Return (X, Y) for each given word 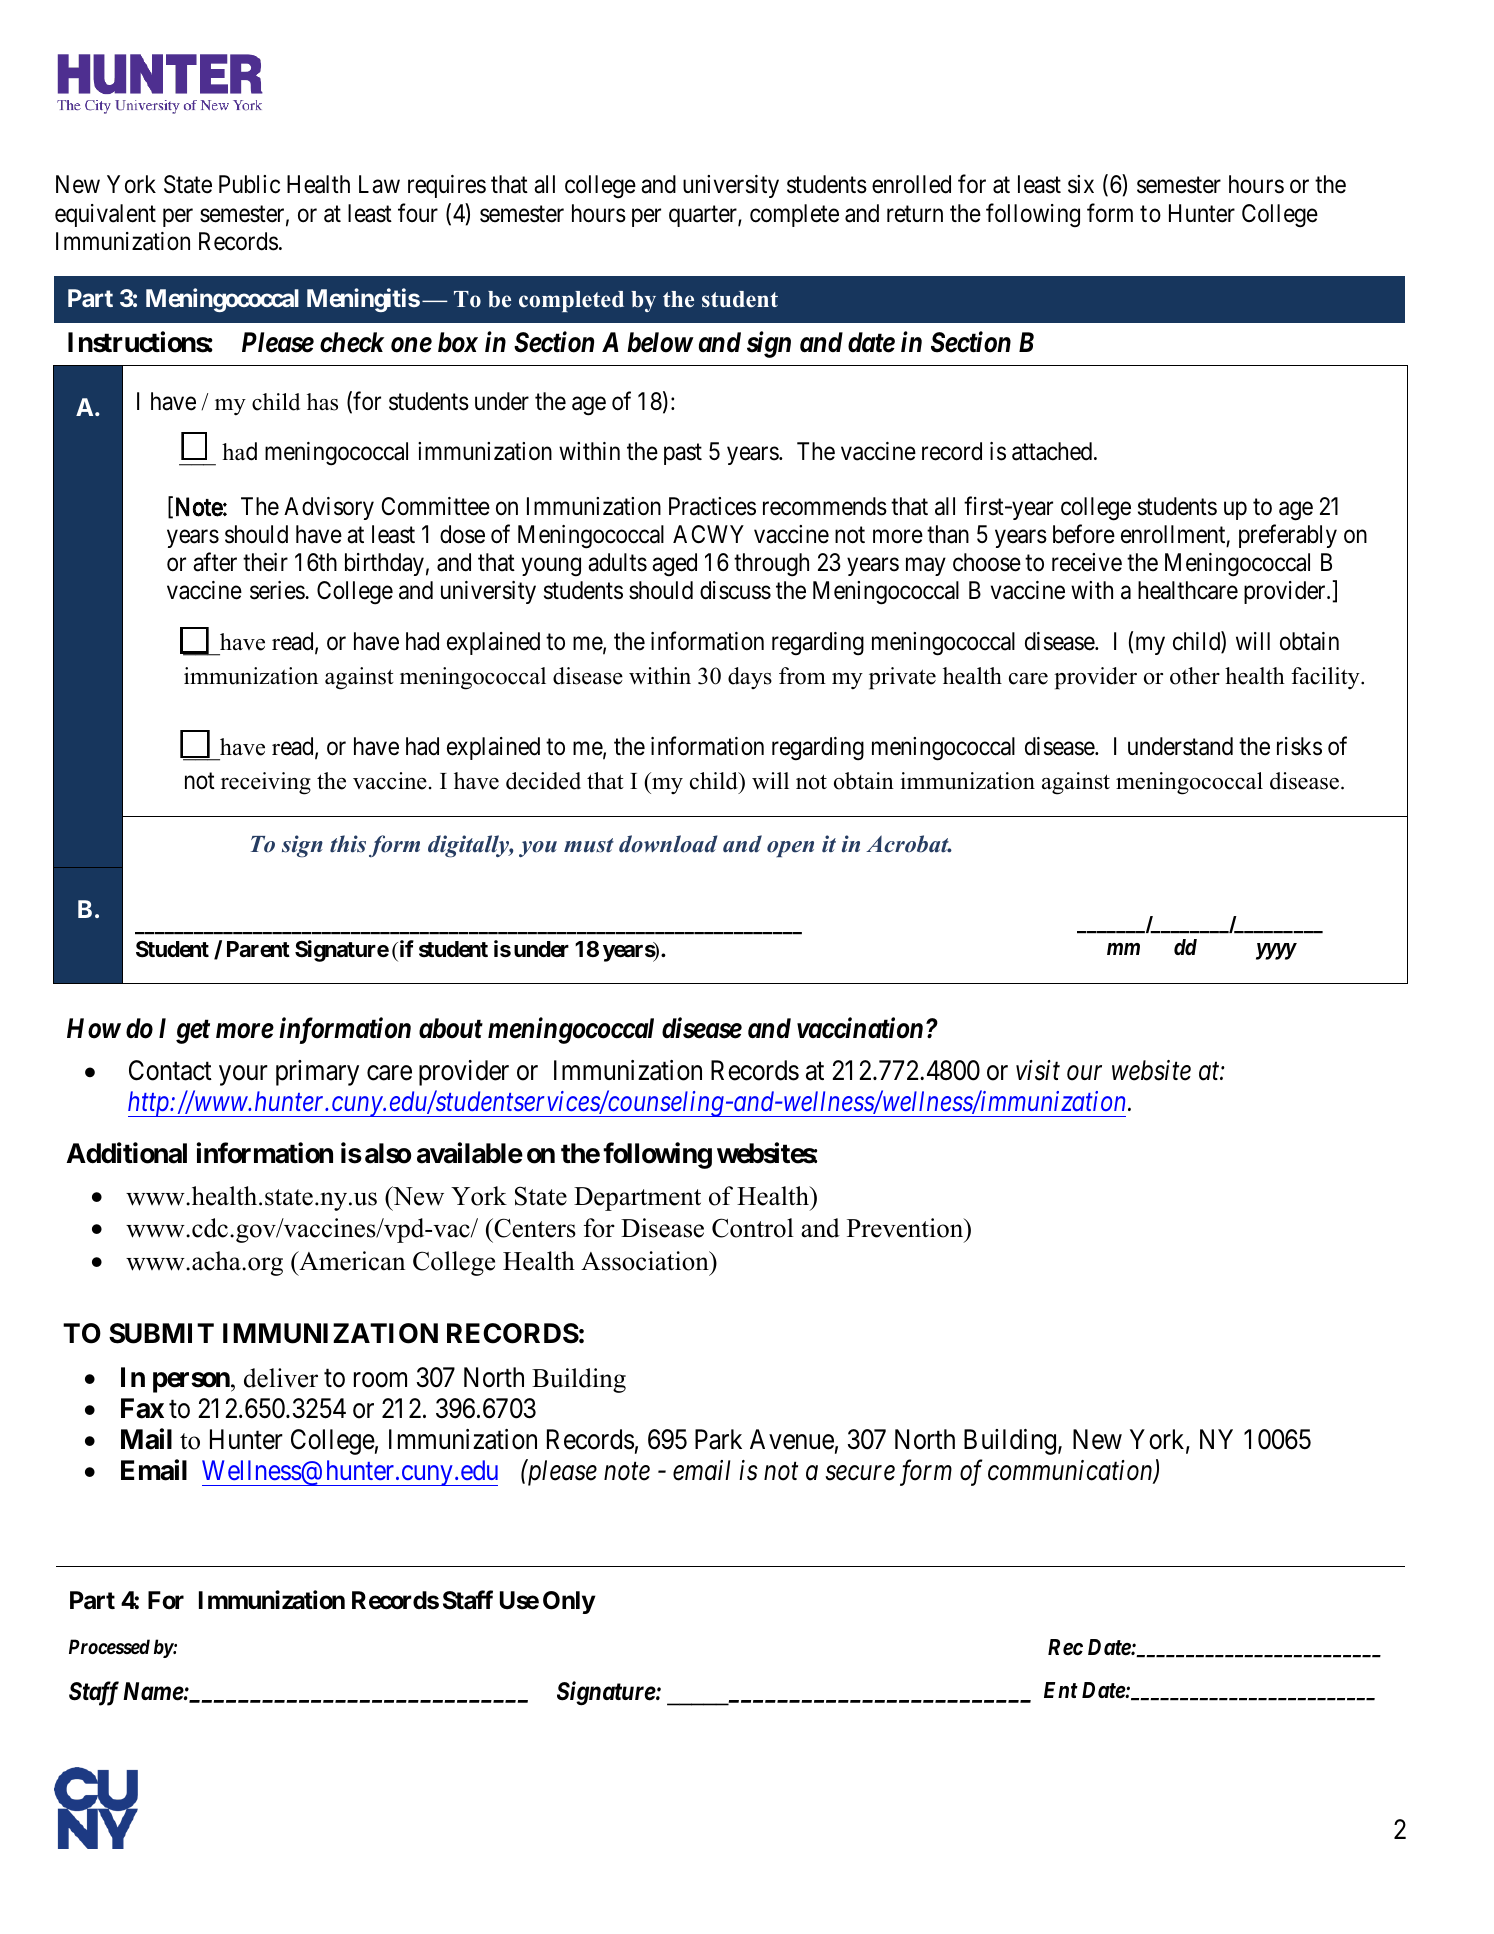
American (351, 1261)
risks (1299, 746)
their (265, 562)
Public (249, 184)
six (1081, 184)
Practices (712, 506)
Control (753, 1228)
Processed (109, 1646)
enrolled (911, 184)
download (668, 844)
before (1084, 534)
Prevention (906, 1229)
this (348, 844)
